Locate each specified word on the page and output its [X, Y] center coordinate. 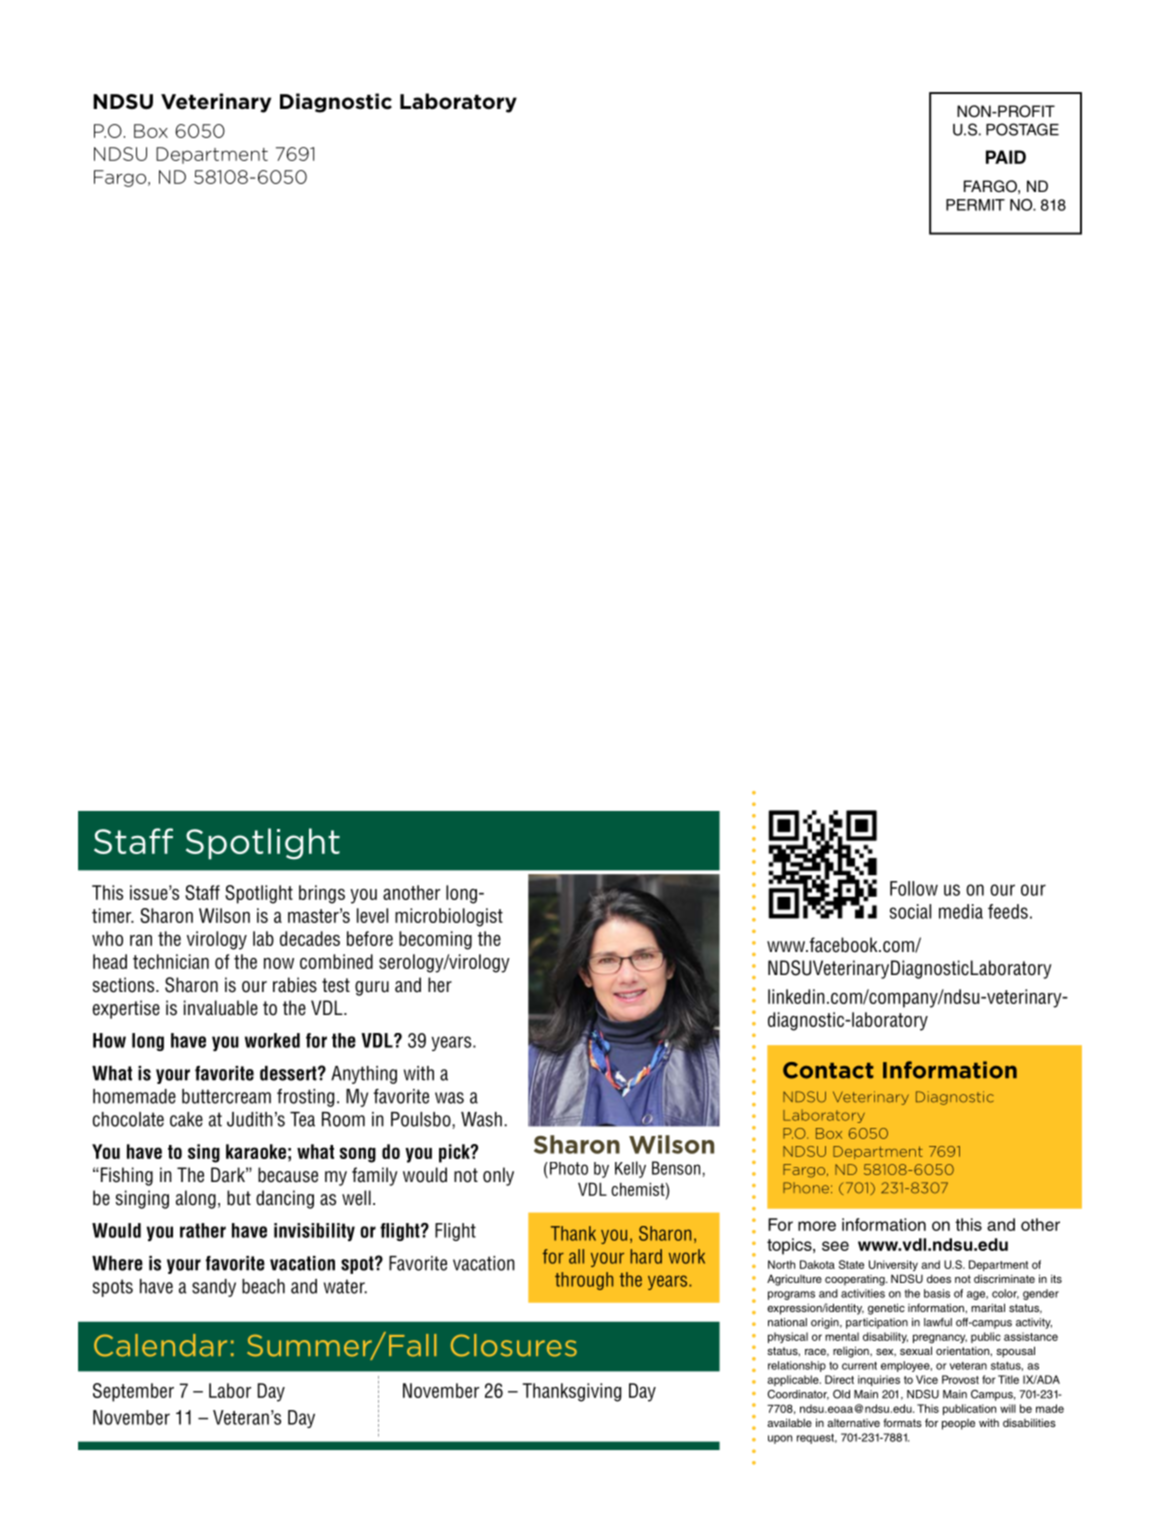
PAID [1006, 157]
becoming [435, 940]
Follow [914, 888]
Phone [806, 1188]
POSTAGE [1022, 129]
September [133, 1392]
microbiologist [449, 917]
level [372, 915]
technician [171, 961]
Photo [567, 1168]
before [370, 938]
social [910, 911]
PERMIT [975, 205]
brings [322, 894]
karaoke [256, 1151]
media [961, 911]
